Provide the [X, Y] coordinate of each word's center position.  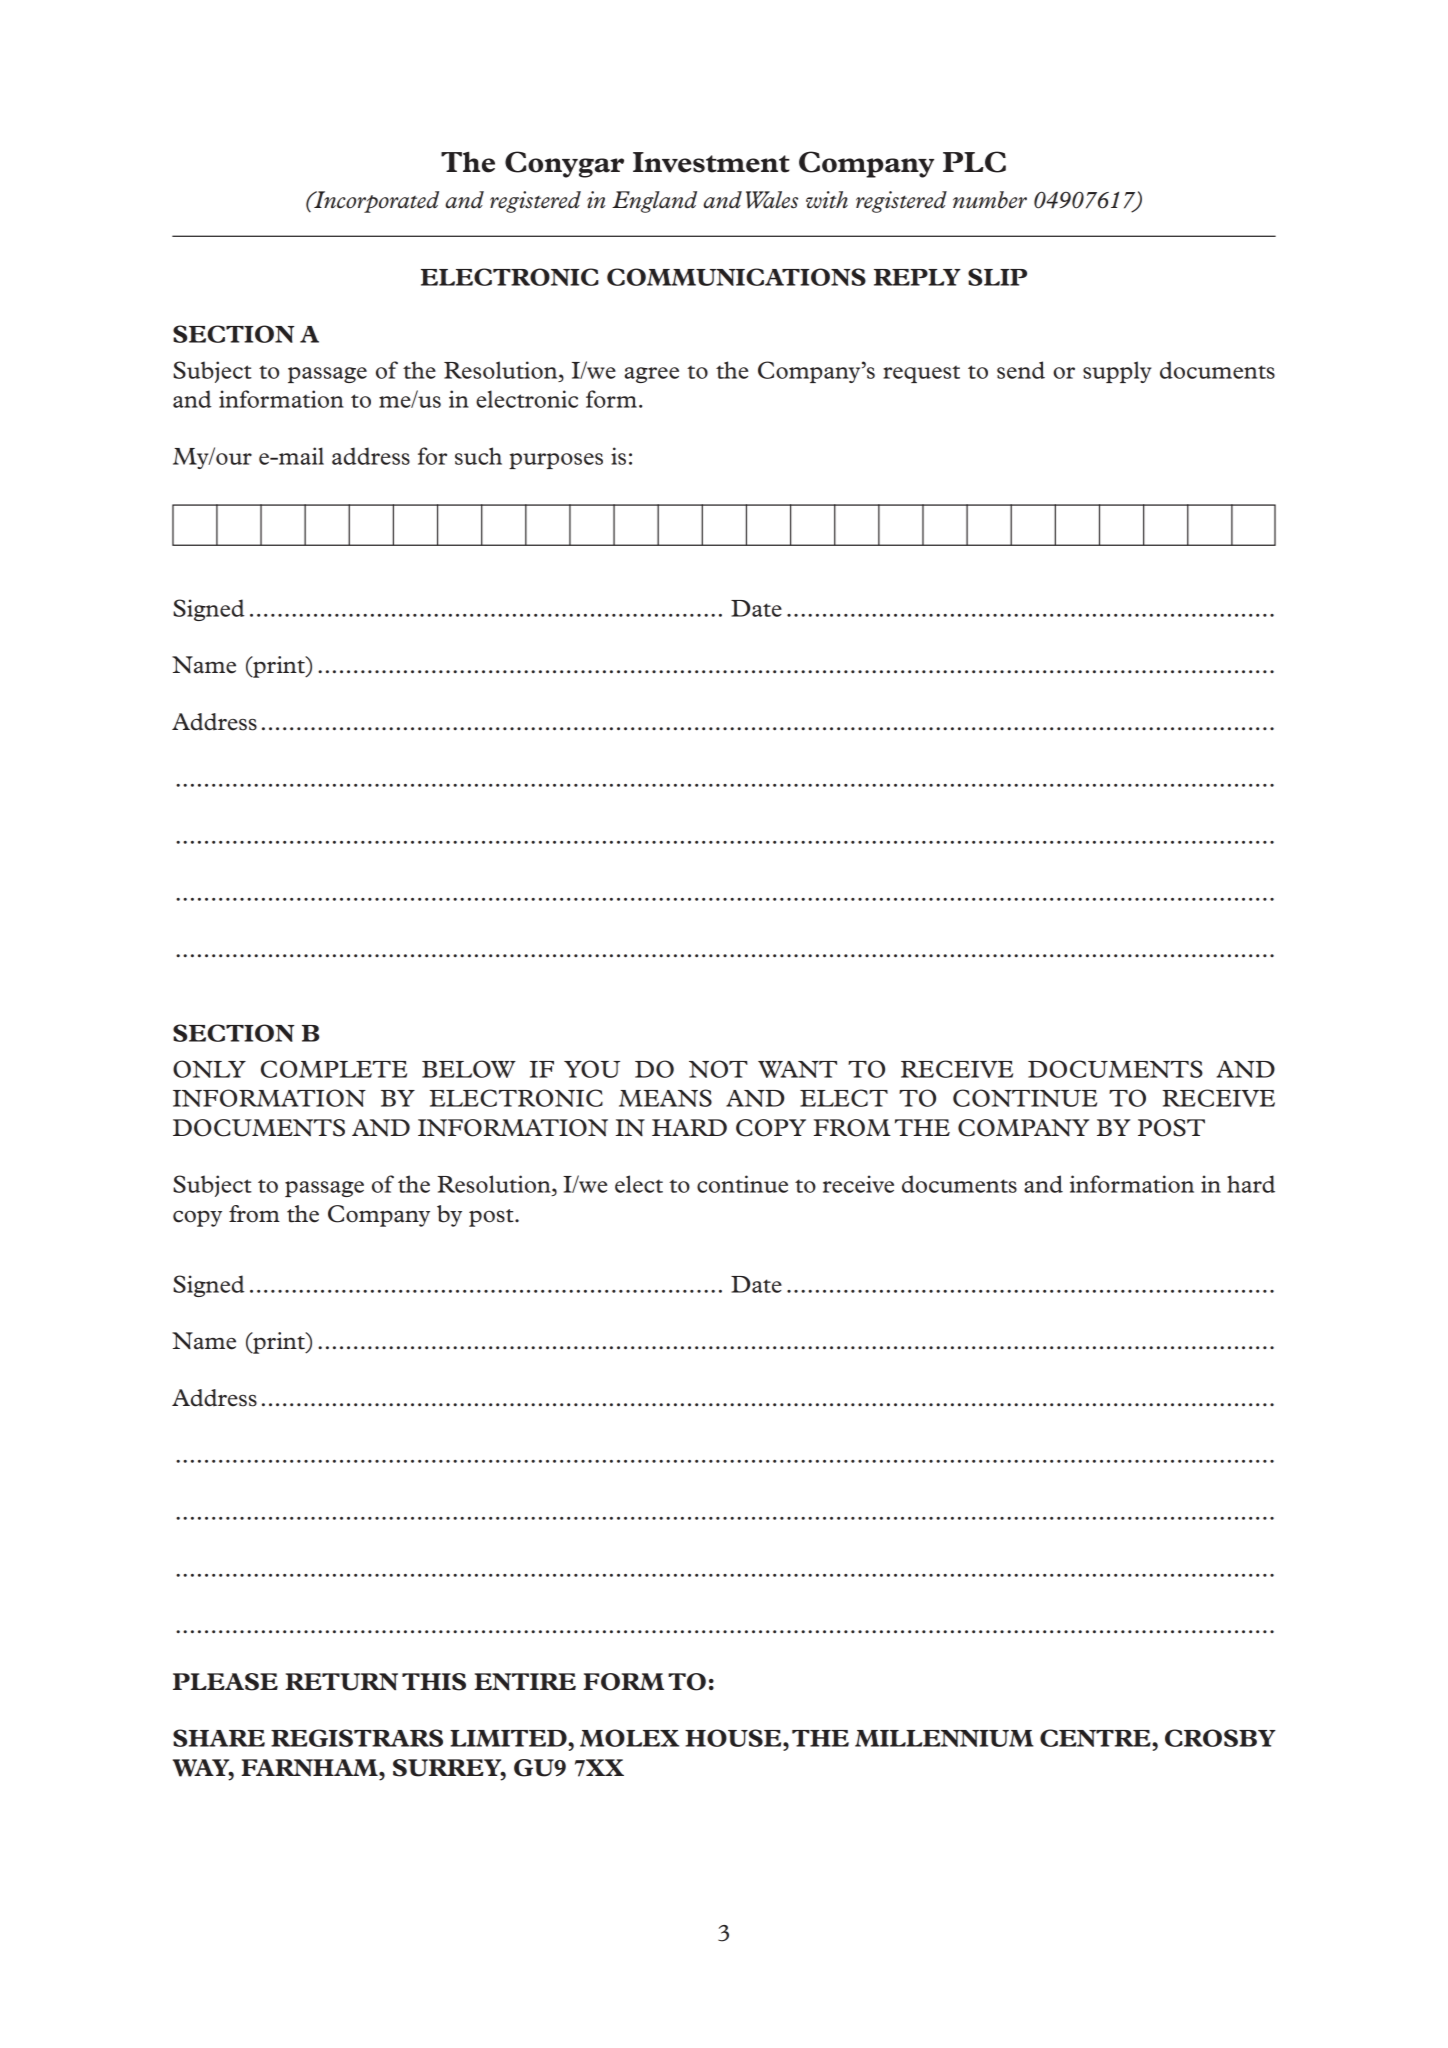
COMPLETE [334, 1069]
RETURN [341, 1682]
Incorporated [375, 202]
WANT [797, 1069]
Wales [772, 200]
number [990, 199]
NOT [718, 1069]
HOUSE [734, 1738]
